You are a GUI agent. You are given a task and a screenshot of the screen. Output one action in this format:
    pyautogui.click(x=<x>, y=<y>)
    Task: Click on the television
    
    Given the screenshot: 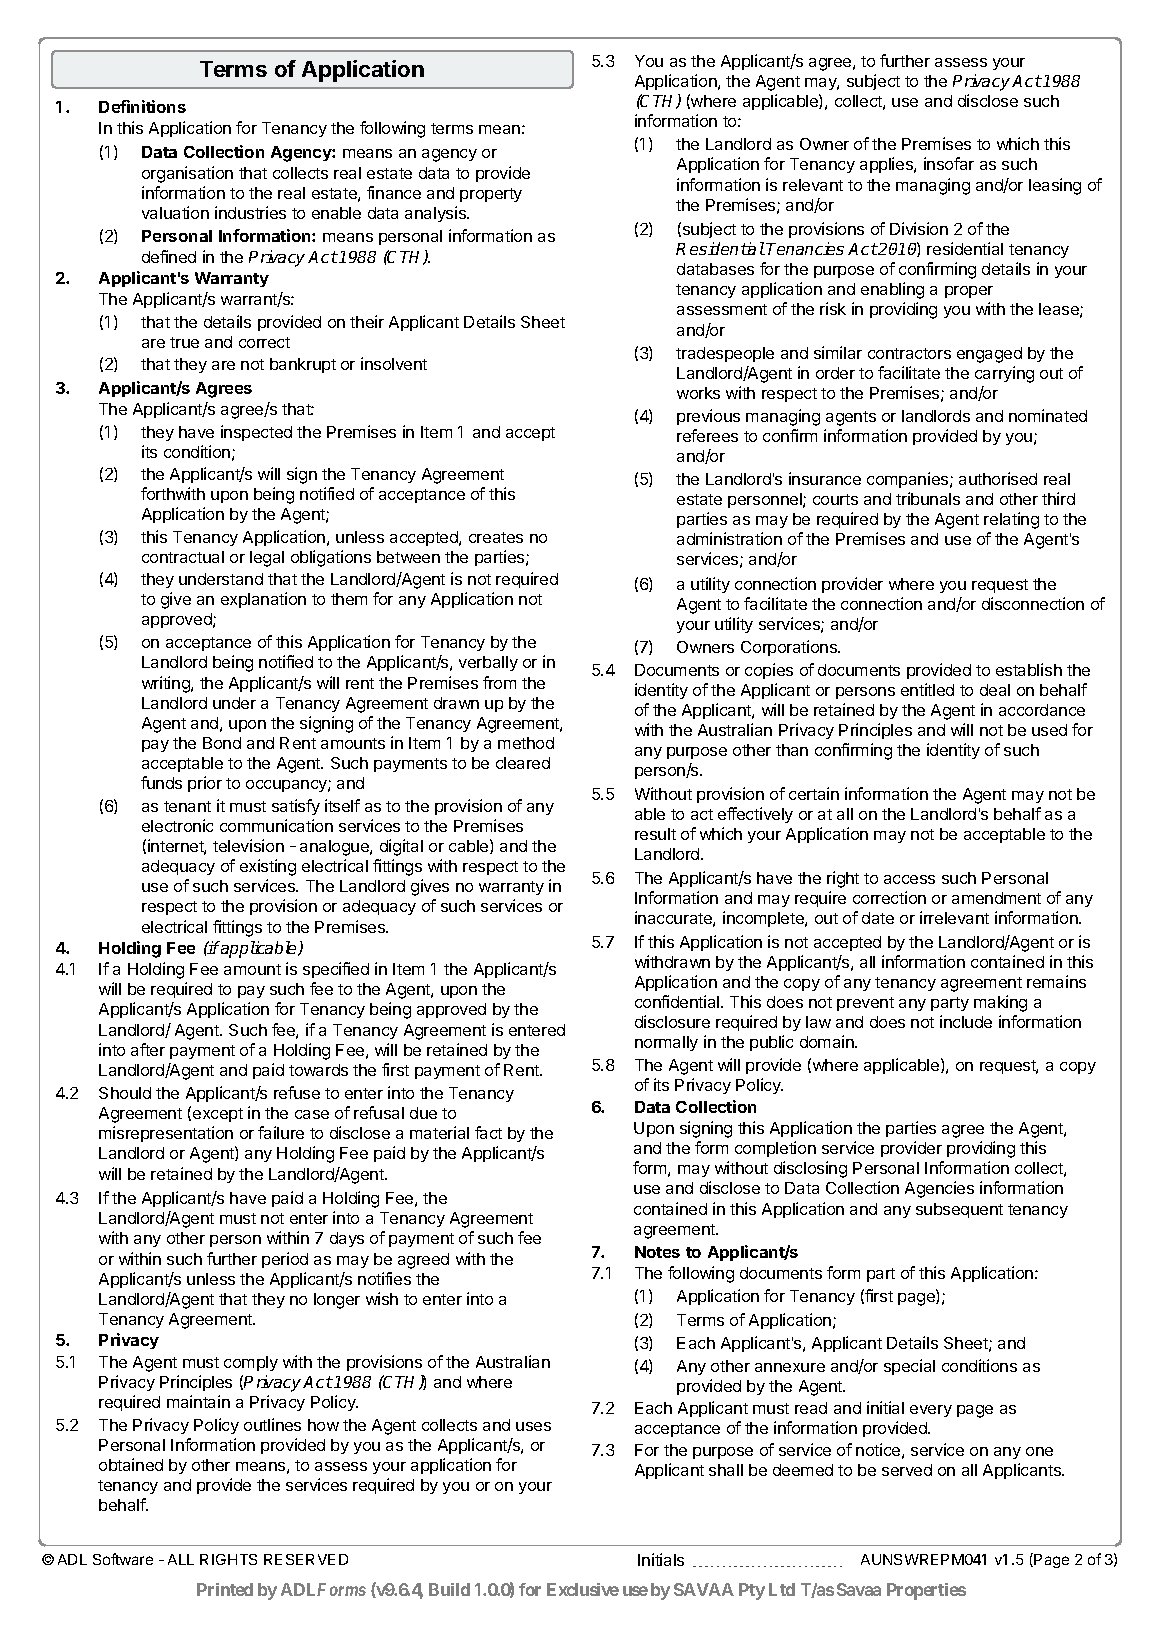 What is the action you would take?
    pyautogui.click(x=248, y=845)
